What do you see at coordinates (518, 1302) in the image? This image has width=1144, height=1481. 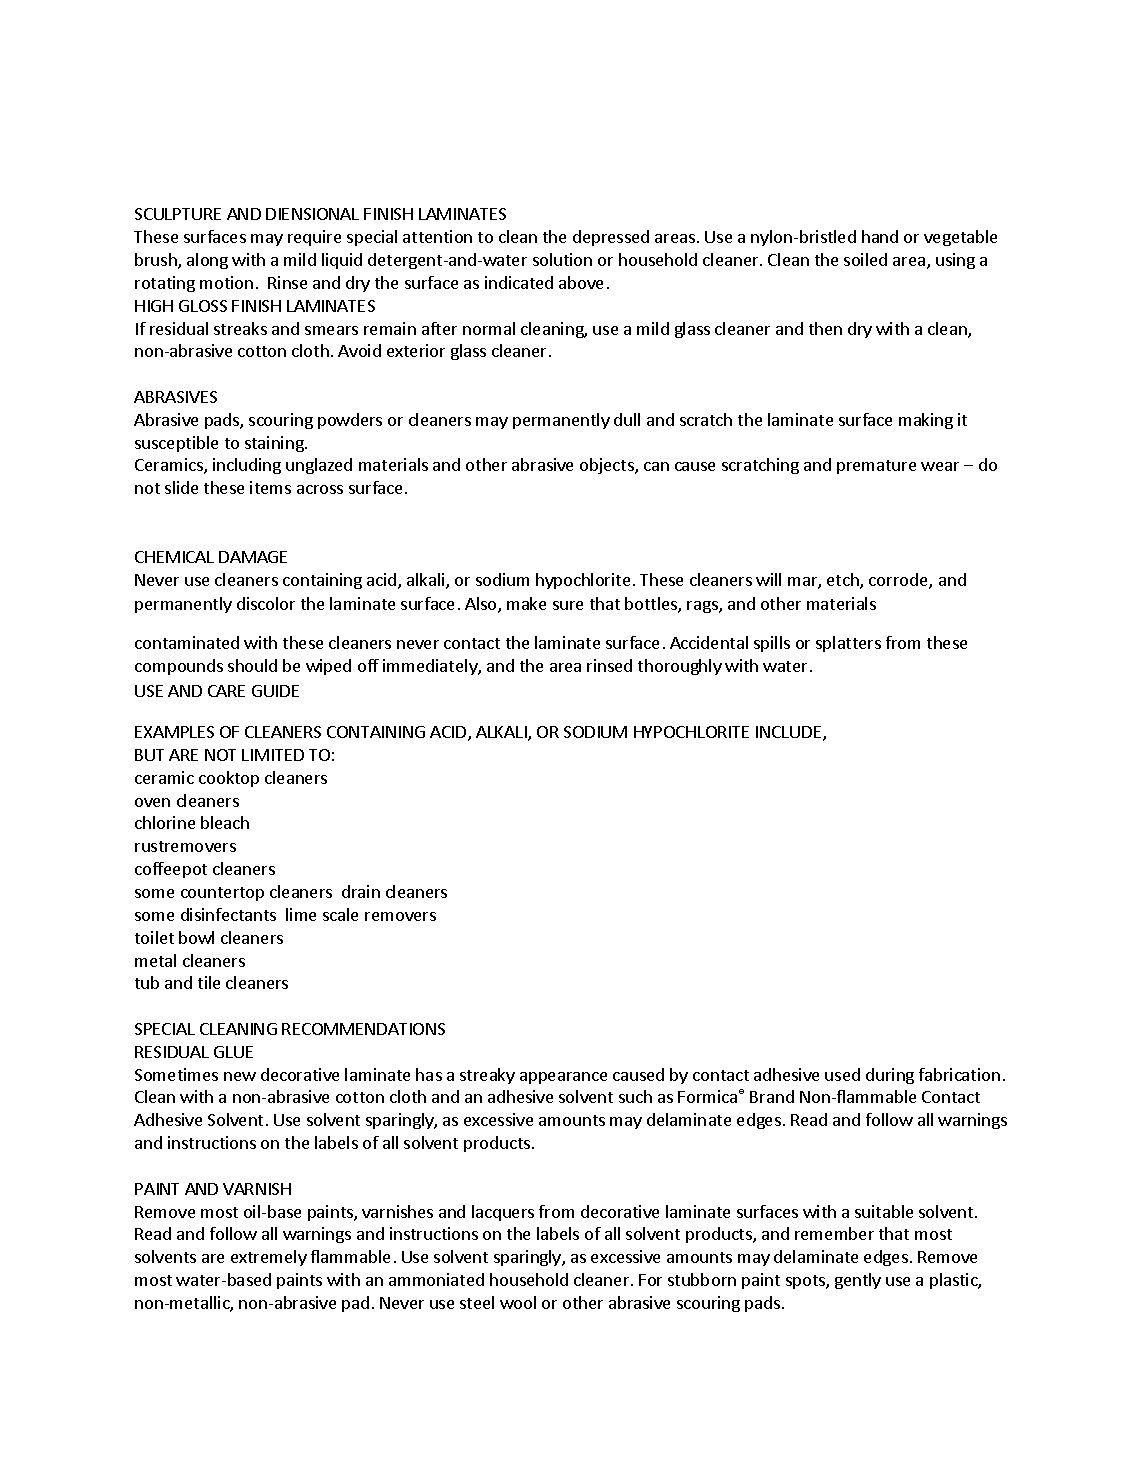 I see `wool` at bounding box center [518, 1302].
